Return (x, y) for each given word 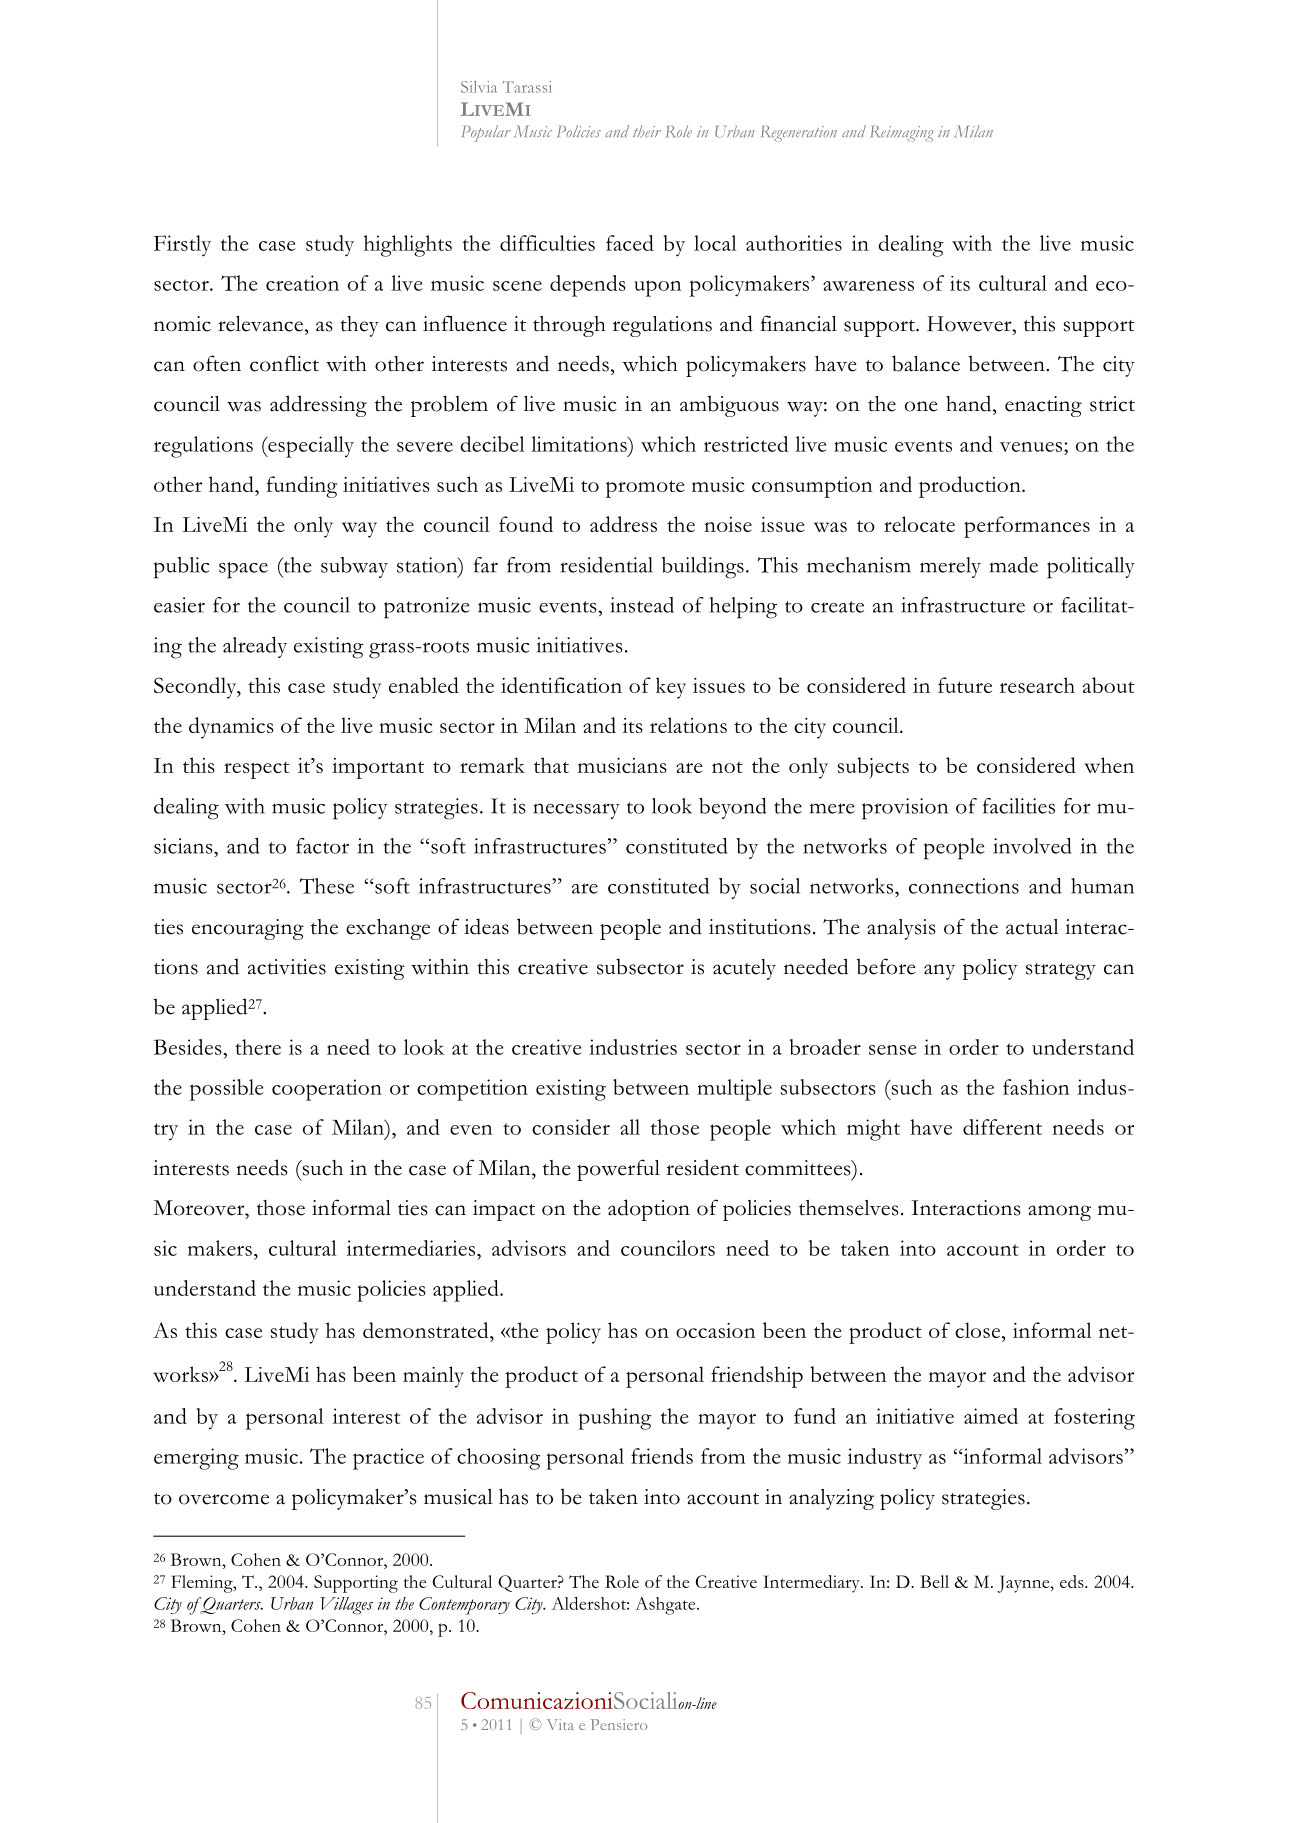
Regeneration (799, 134)
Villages (346, 1606)
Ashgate (666, 1606)
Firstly (182, 245)
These (327, 886)
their (647, 131)
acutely (744, 969)
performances (1027, 527)
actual (1032, 927)
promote (645, 489)
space (243, 570)
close (979, 1330)
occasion (716, 1330)
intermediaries (412, 1248)
